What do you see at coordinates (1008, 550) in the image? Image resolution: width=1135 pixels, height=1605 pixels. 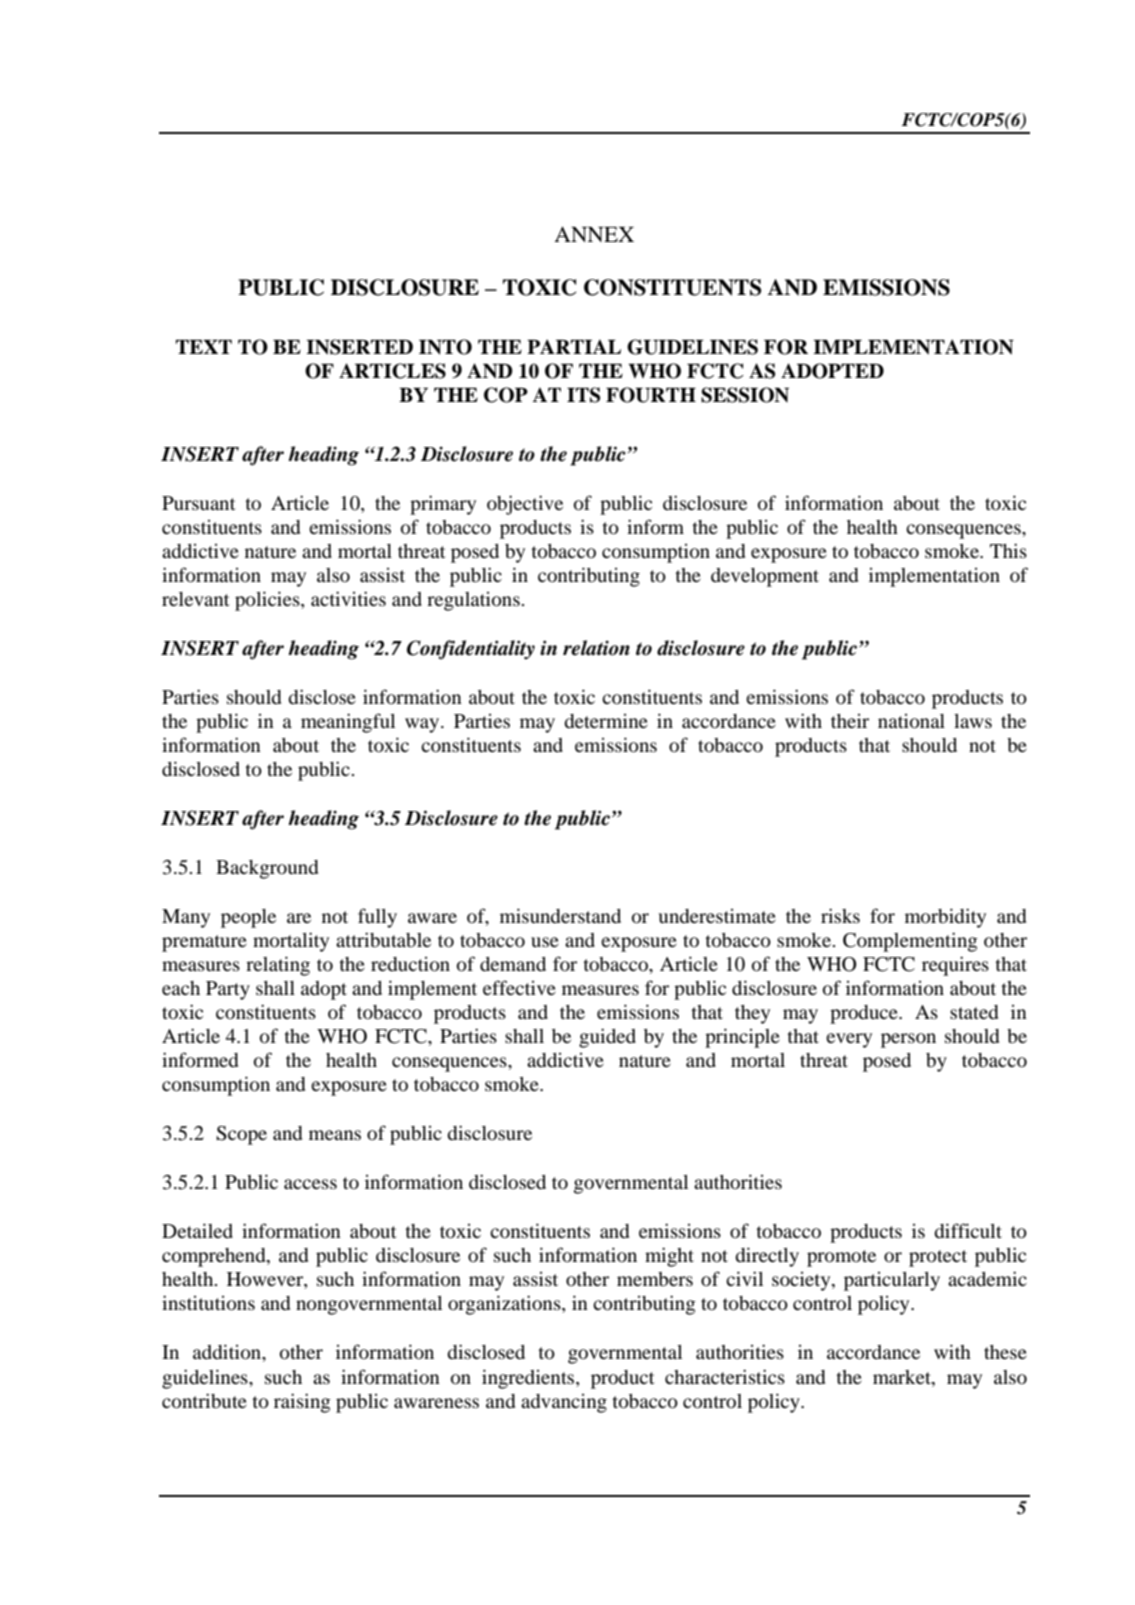 I see `This` at bounding box center [1008, 550].
